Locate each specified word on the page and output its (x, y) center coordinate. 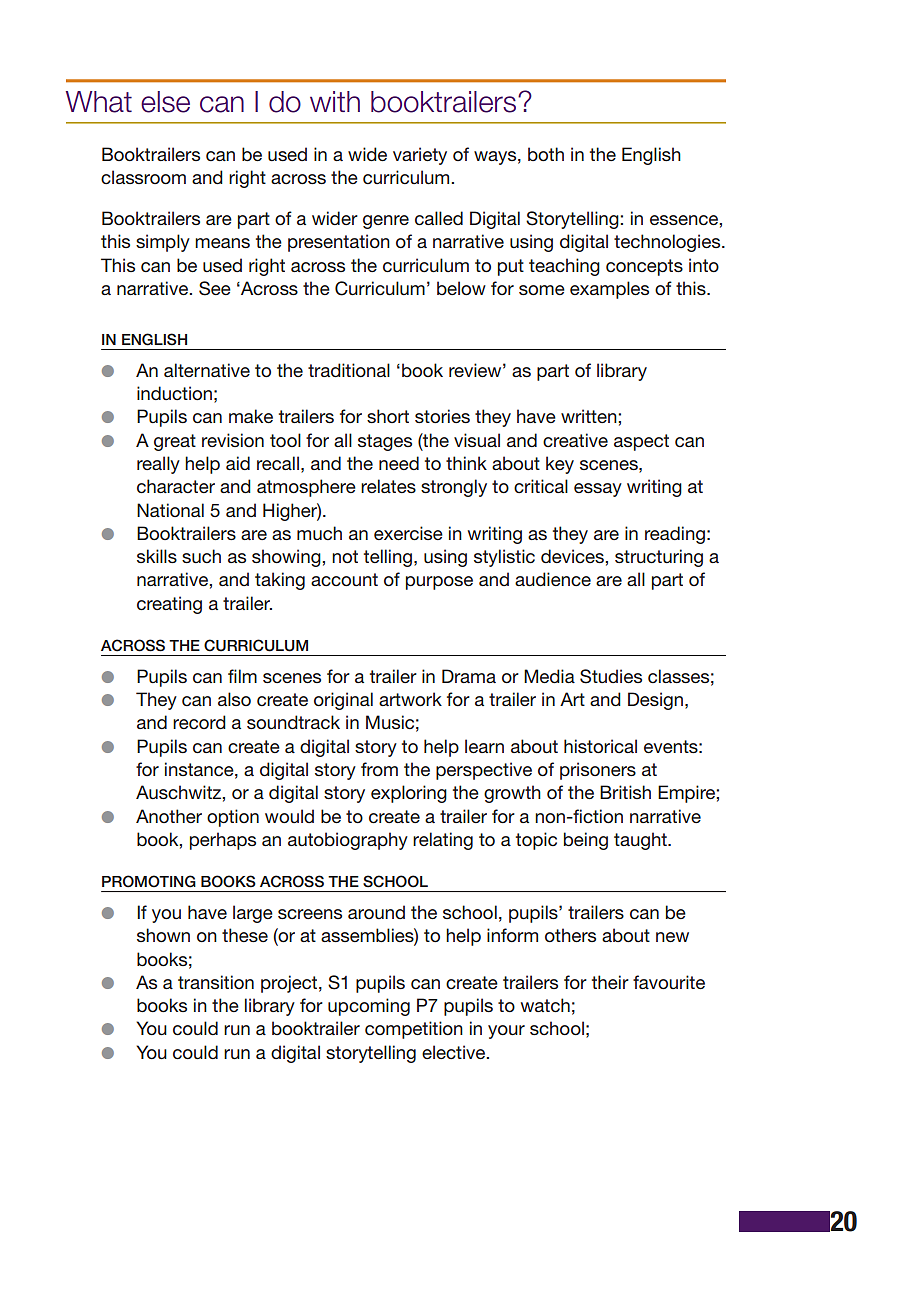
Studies (611, 676)
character (176, 486)
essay (598, 490)
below (461, 288)
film (242, 676)
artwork (410, 699)
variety (420, 156)
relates (388, 486)
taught (641, 841)
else (165, 102)
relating (443, 841)
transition (216, 982)
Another (169, 816)
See (215, 288)
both (546, 154)
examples (609, 290)
